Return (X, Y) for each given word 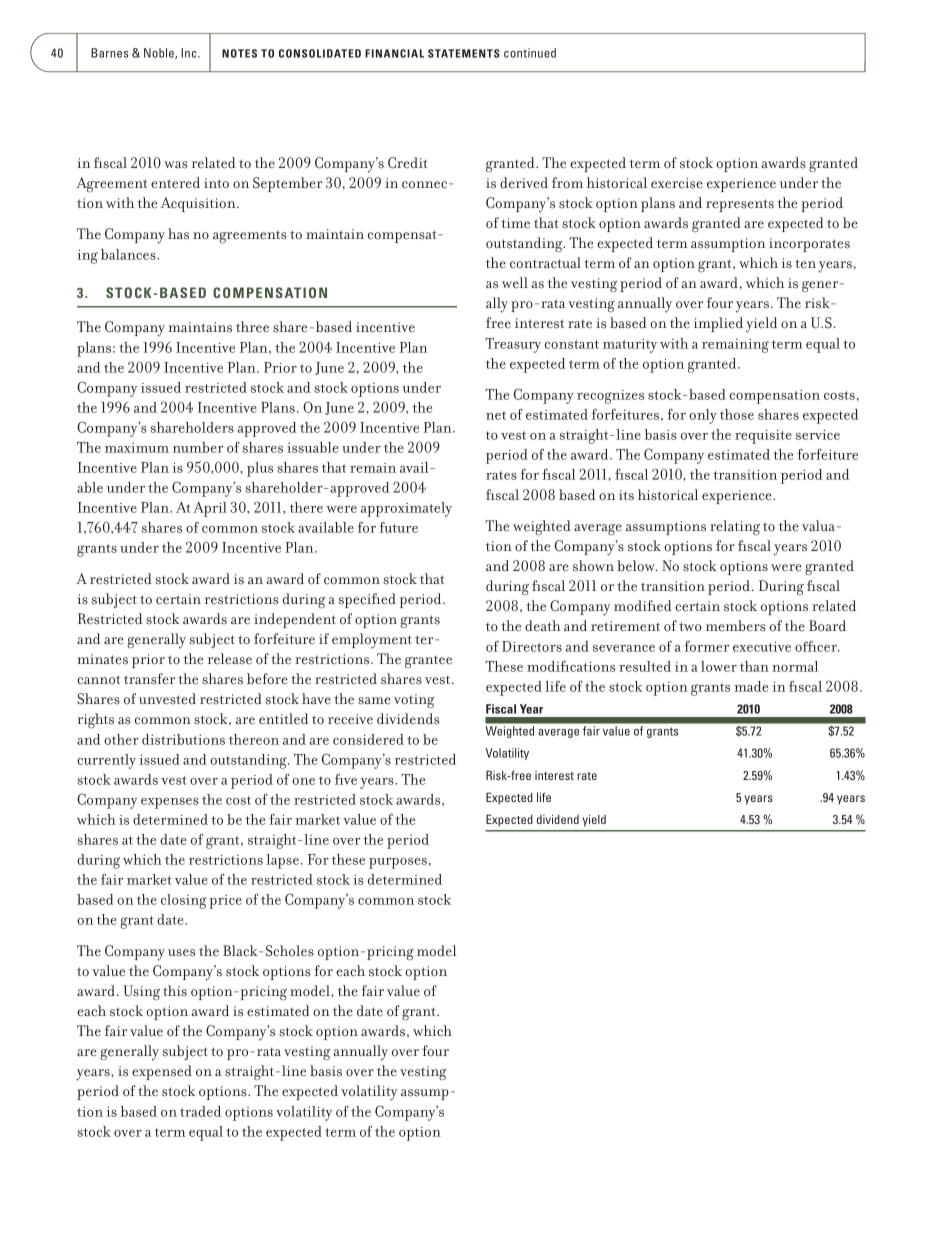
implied (718, 324)
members (736, 626)
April (210, 509)
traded (200, 1111)
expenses (170, 803)
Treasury (513, 345)
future (398, 527)
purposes (398, 863)
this (175, 991)
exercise (677, 183)
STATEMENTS (464, 53)
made (751, 686)
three (252, 327)
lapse (283, 861)
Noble (160, 53)
